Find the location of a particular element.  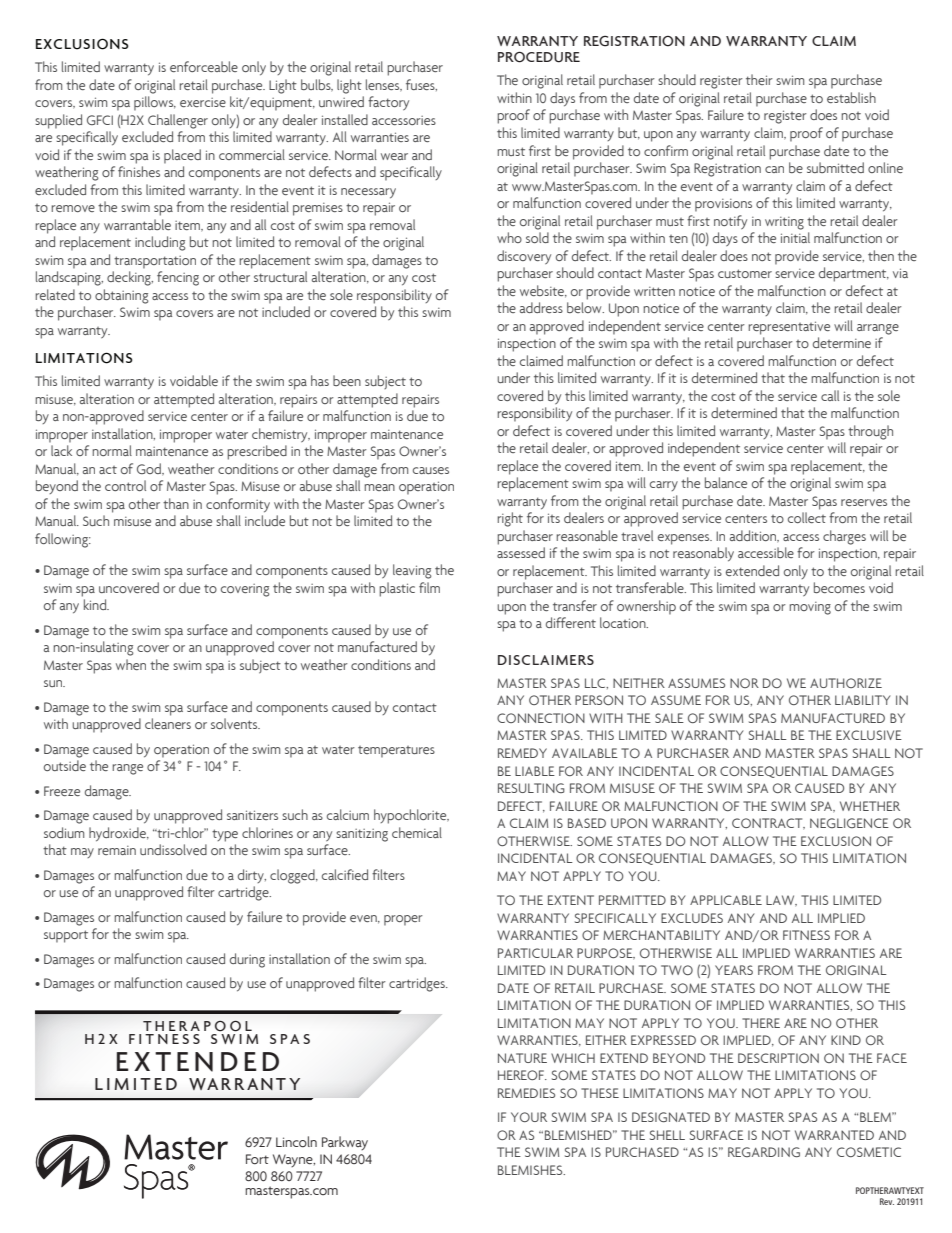

fuses is located at coordinates (421, 85).
